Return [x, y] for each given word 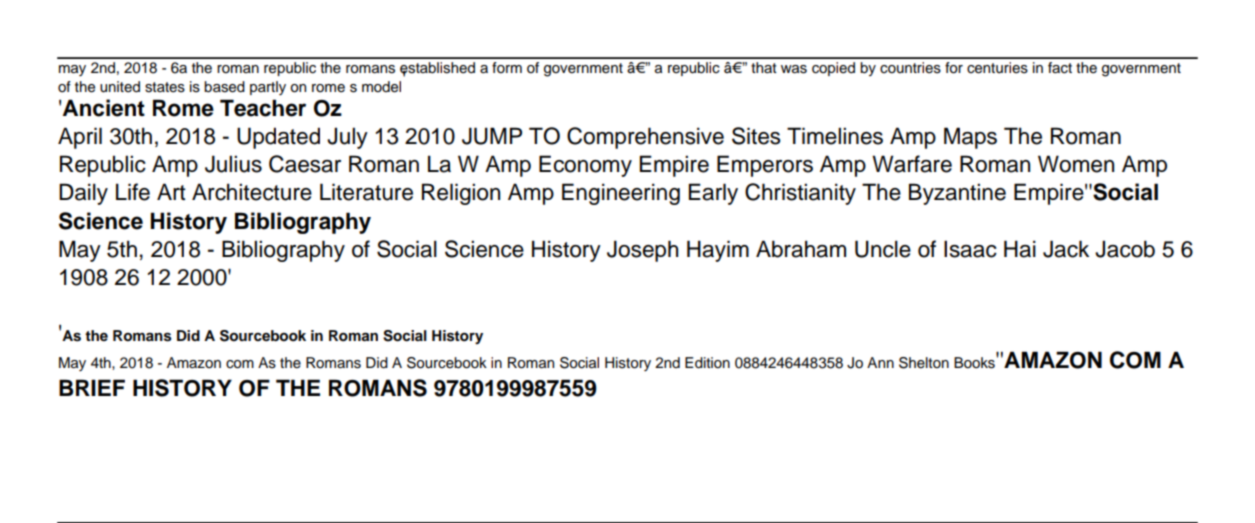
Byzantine [957, 194]
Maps [970, 138]
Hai [1020, 249]
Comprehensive [645, 138]
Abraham [801, 249]
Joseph [642, 251]
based [224, 87]
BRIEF [92, 387]
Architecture [252, 192]
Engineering [621, 194]
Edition [707, 363]
